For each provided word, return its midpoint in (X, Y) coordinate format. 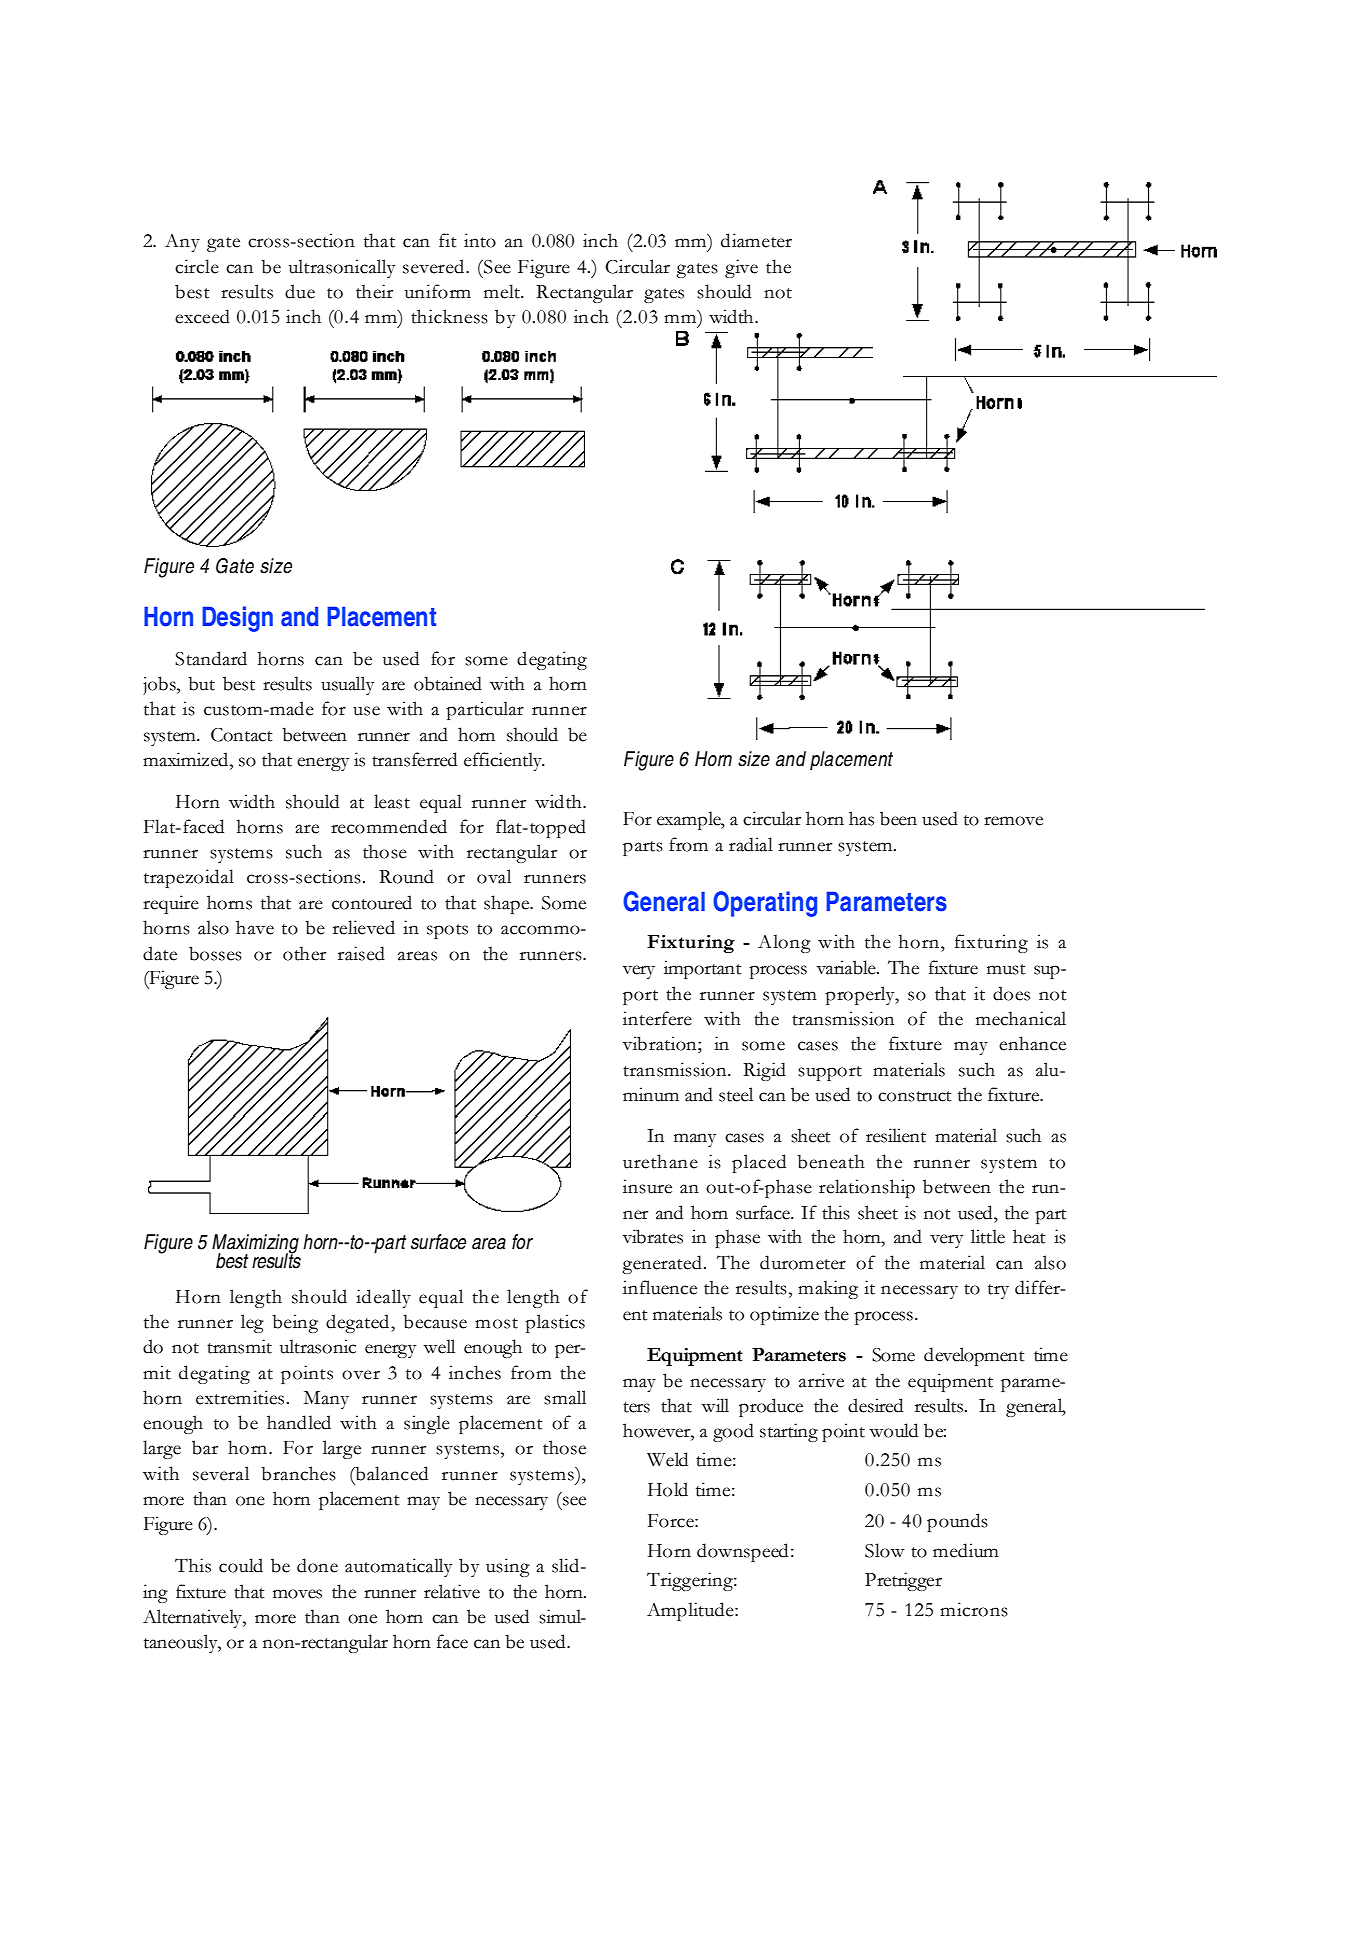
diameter (756, 240)
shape (508, 904)
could (241, 1565)
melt (503, 291)
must (1006, 969)
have (255, 927)
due (300, 291)
